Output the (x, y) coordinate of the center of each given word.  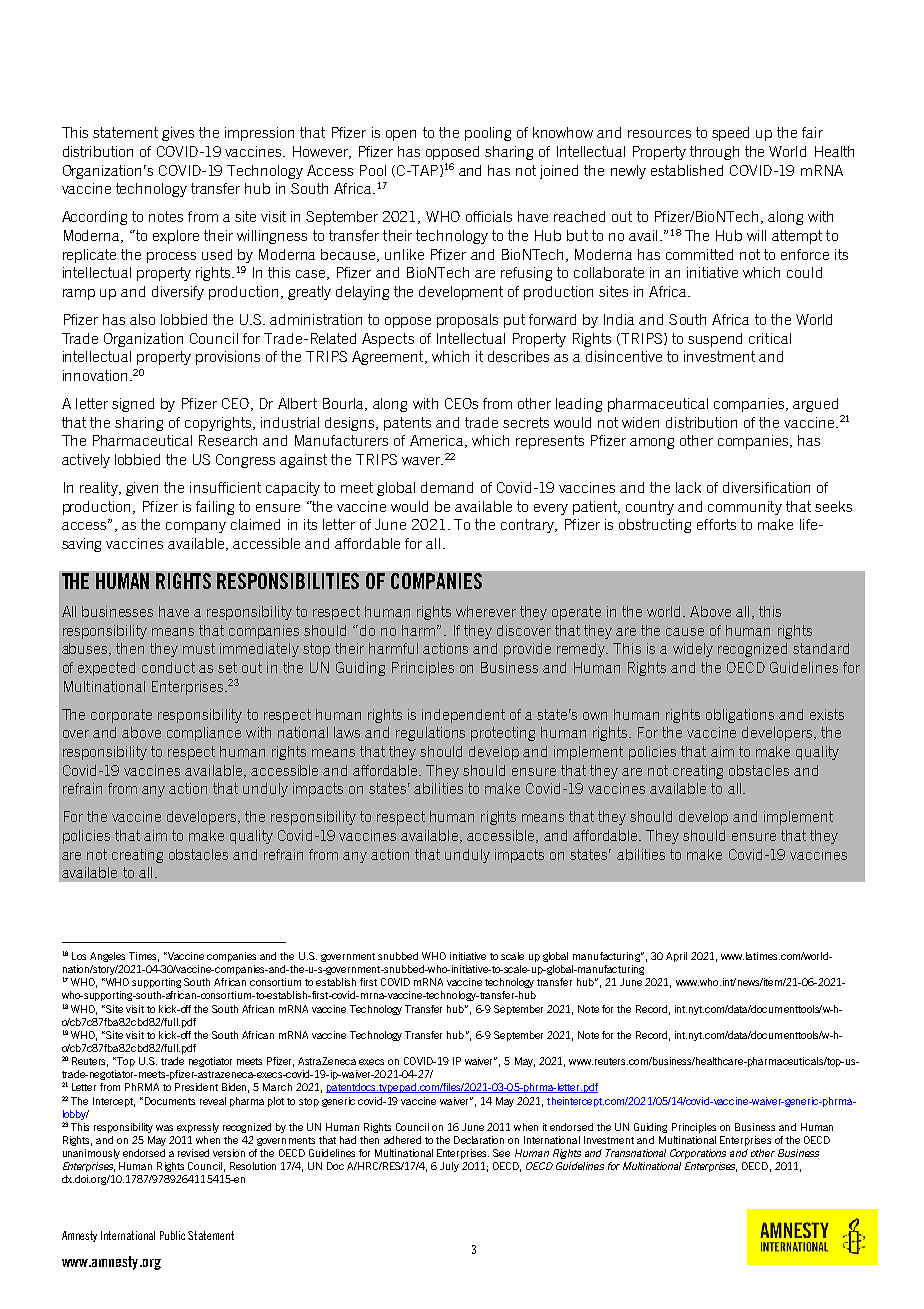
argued (815, 405)
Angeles (107, 957)
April (676, 957)
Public (172, 1235)
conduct (168, 667)
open (401, 135)
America (438, 441)
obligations (740, 716)
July (449, 1167)
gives (178, 134)
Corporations (698, 1154)
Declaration (479, 1140)
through (714, 153)
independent (463, 716)
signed (133, 405)
